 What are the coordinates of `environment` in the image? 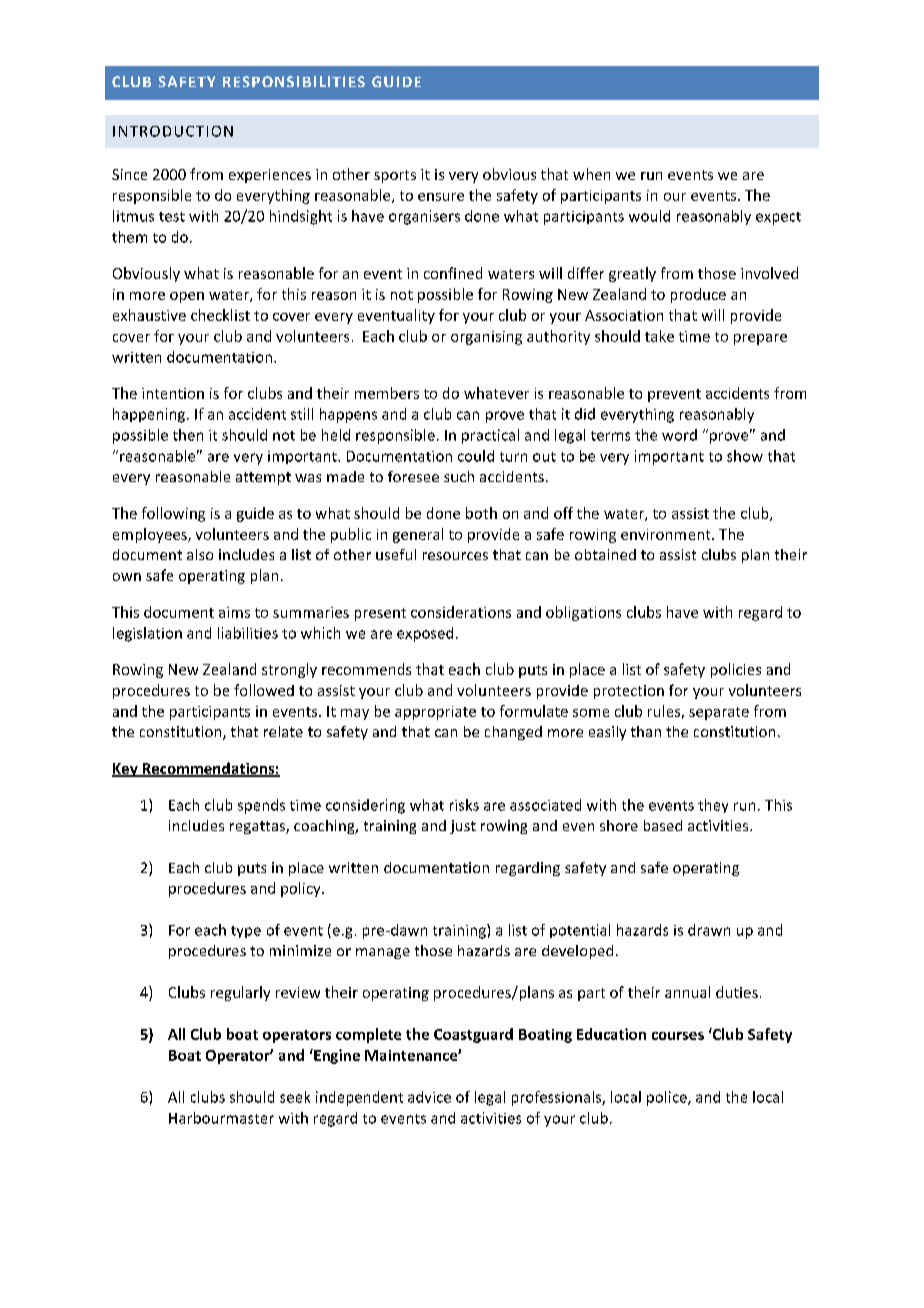 It's located at (667, 534).
